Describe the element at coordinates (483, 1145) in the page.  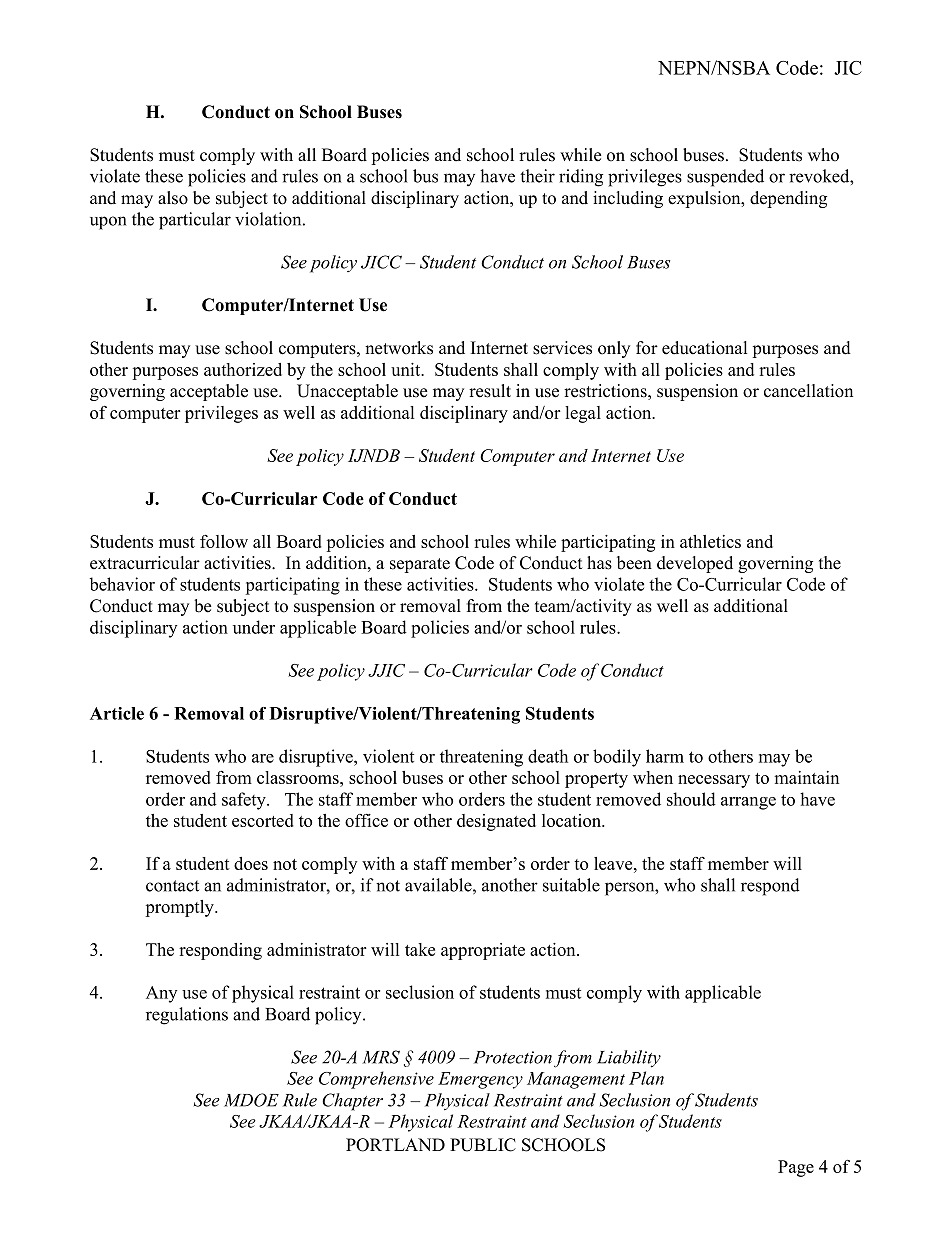
I see `PUBLIC` at that location.
